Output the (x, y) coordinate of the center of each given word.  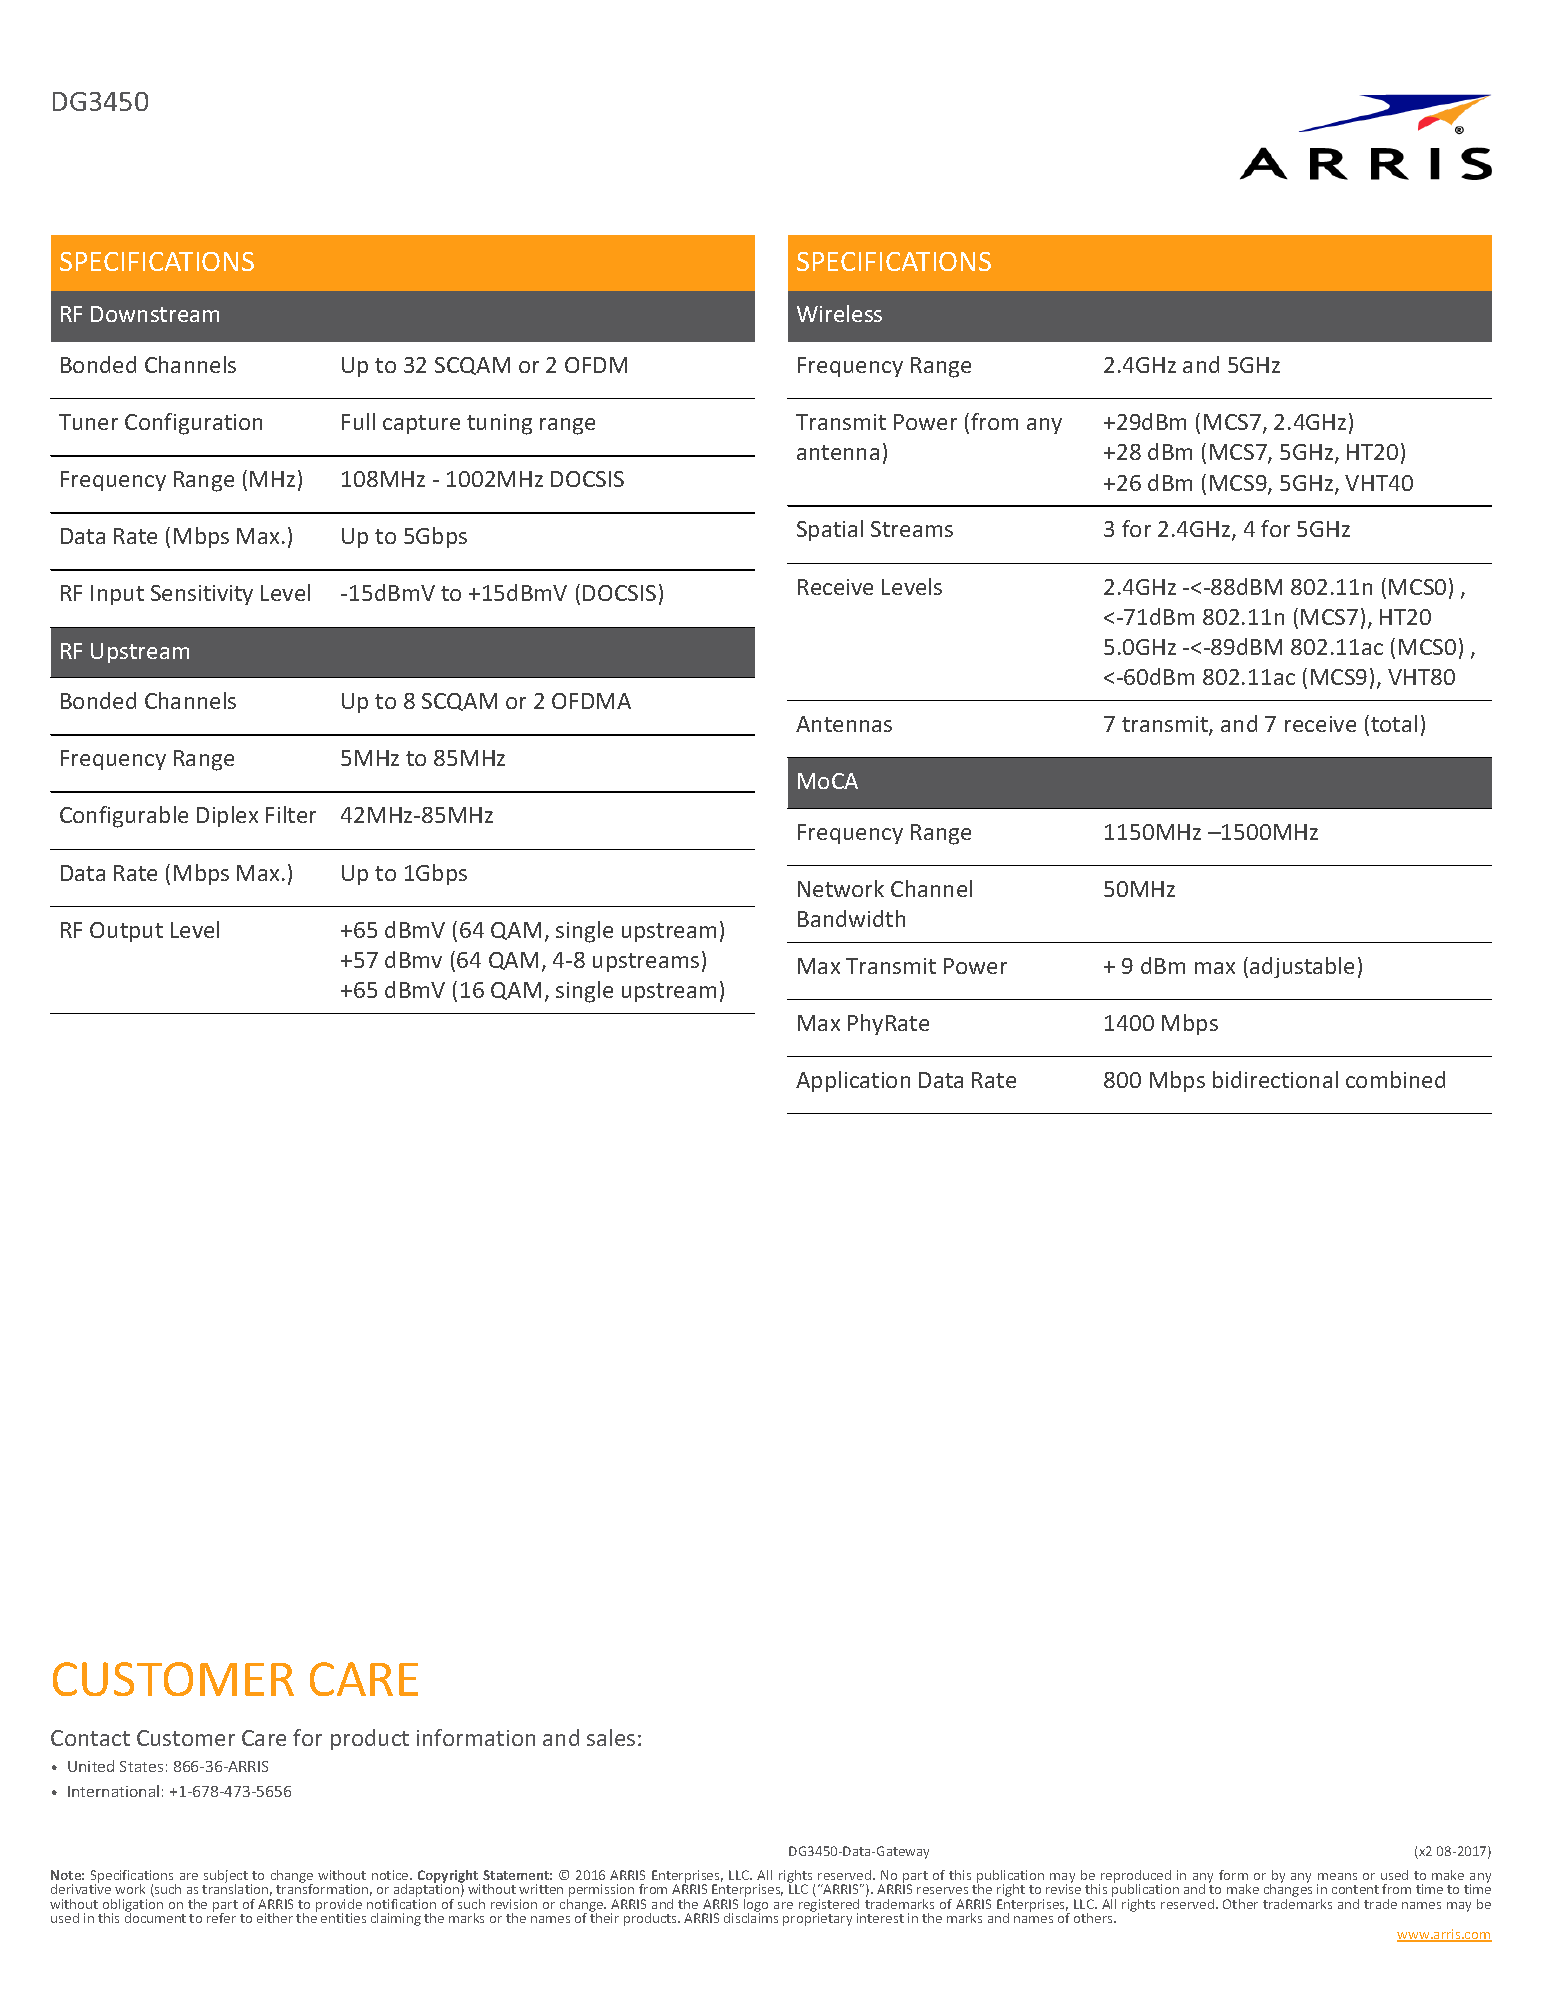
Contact (90, 1738)
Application (853, 1081)
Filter (291, 814)
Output (126, 932)
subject (226, 1877)
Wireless (839, 313)
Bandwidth (851, 918)
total (1394, 723)
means (1337, 1876)
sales (611, 1737)
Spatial (830, 530)
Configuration (193, 424)
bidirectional (1275, 1079)
